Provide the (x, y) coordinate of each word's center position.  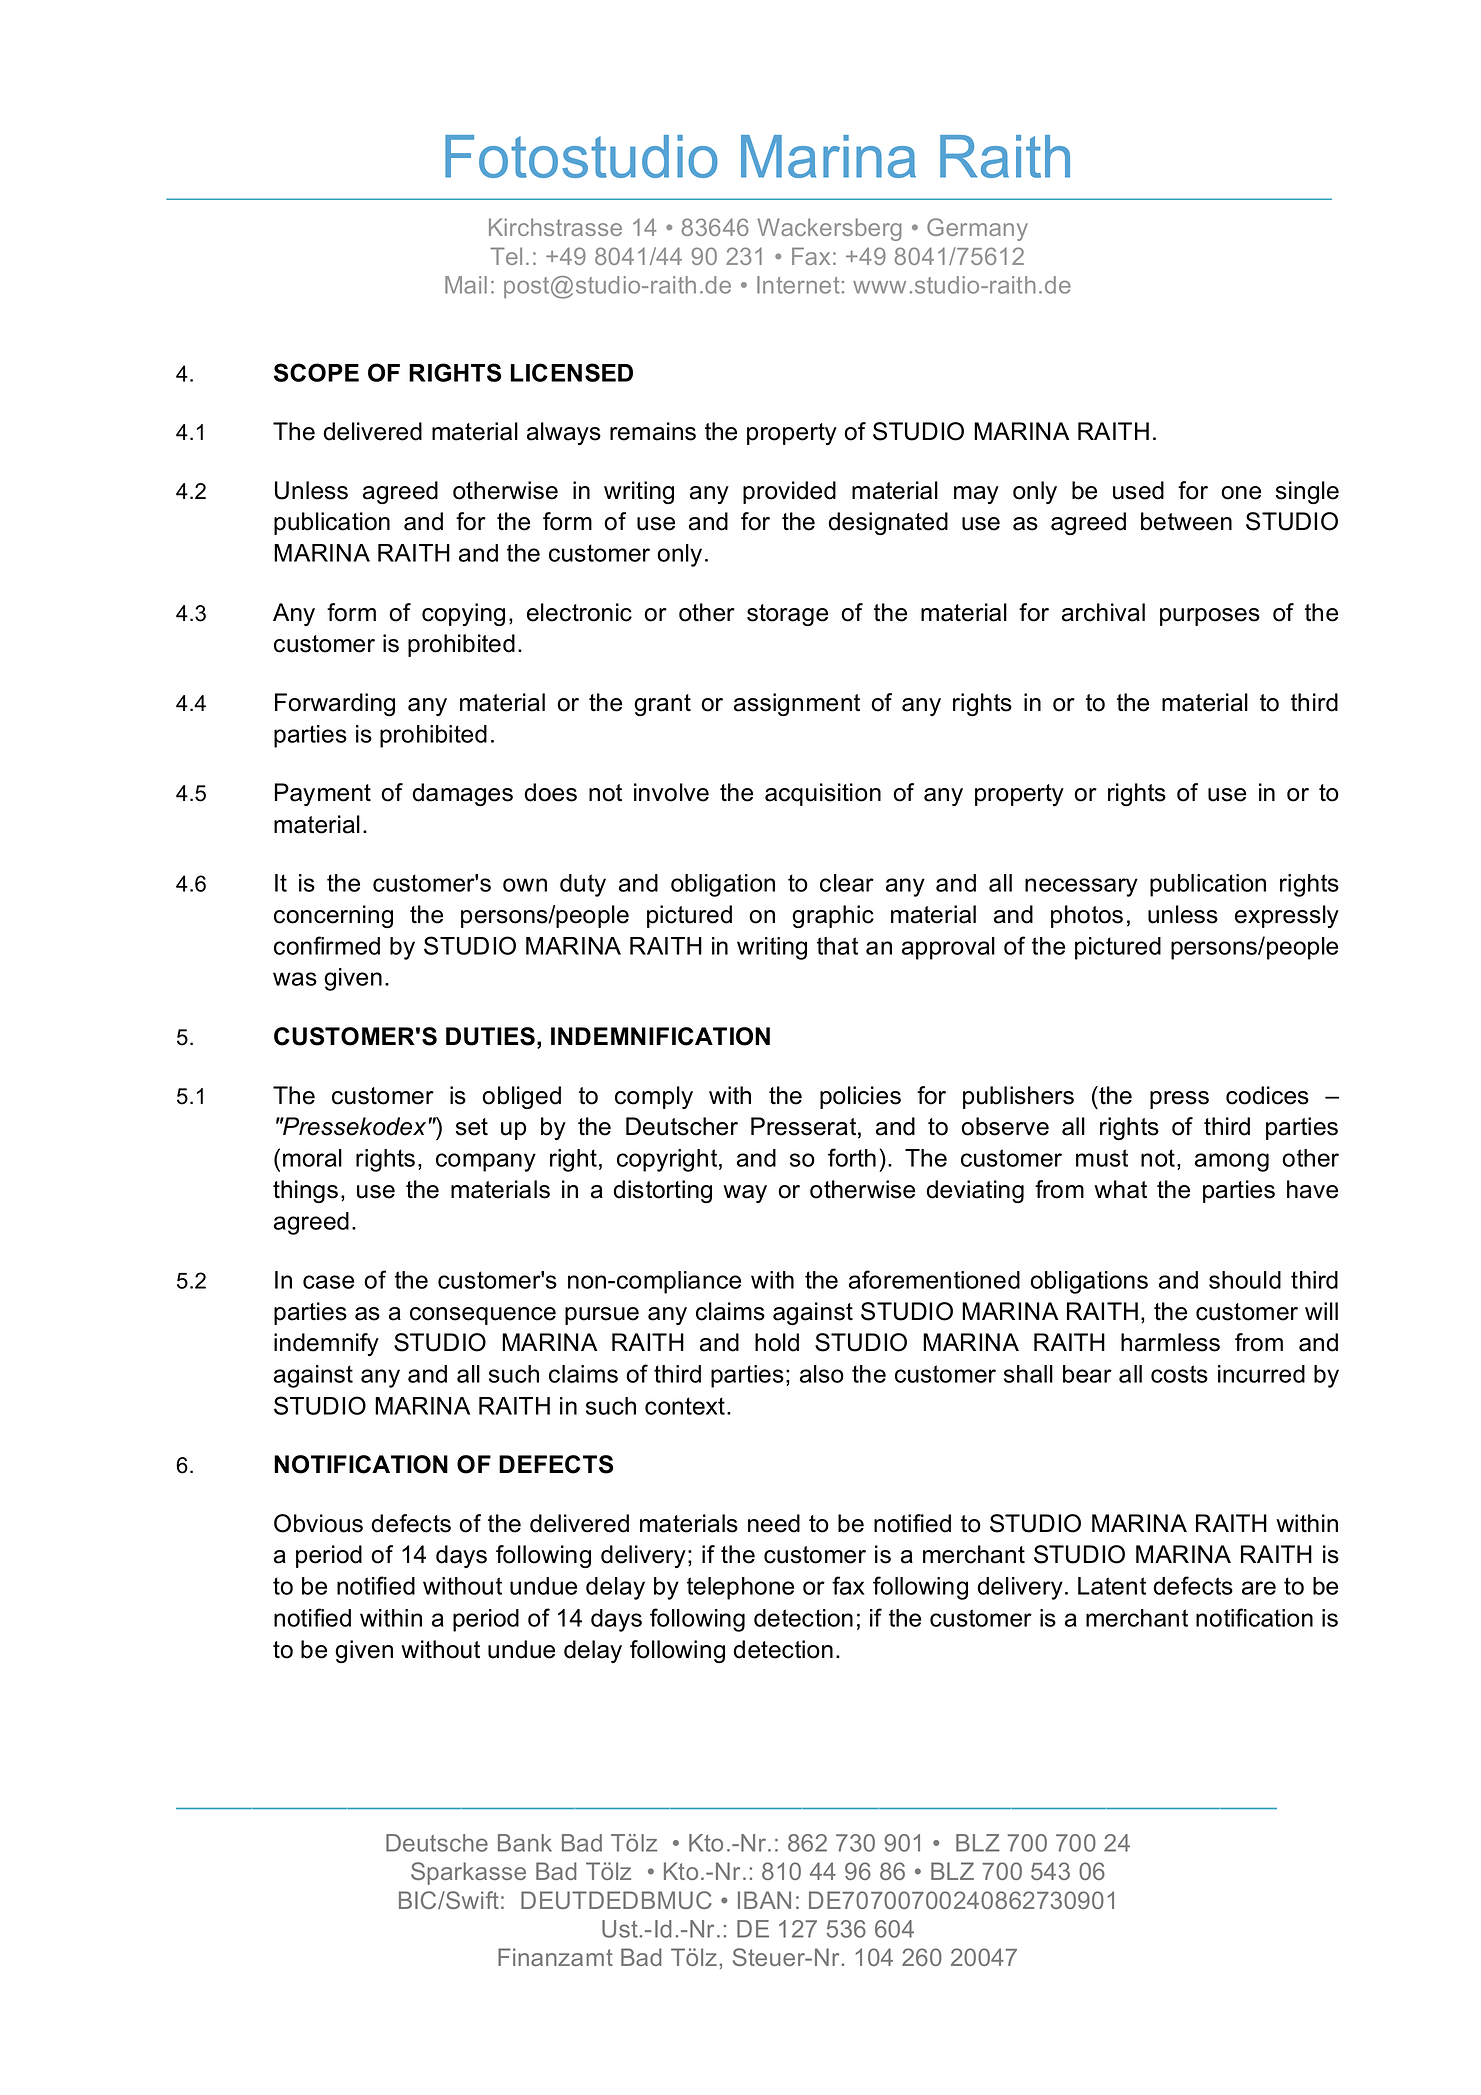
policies (860, 1097)
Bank (525, 1843)
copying (463, 614)
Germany (977, 229)
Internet (798, 285)
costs (1179, 1374)
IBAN (764, 1900)
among (1232, 1162)
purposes (1210, 617)
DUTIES (490, 1036)
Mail (466, 285)
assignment (797, 704)
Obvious (318, 1523)
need (774, 1523)
